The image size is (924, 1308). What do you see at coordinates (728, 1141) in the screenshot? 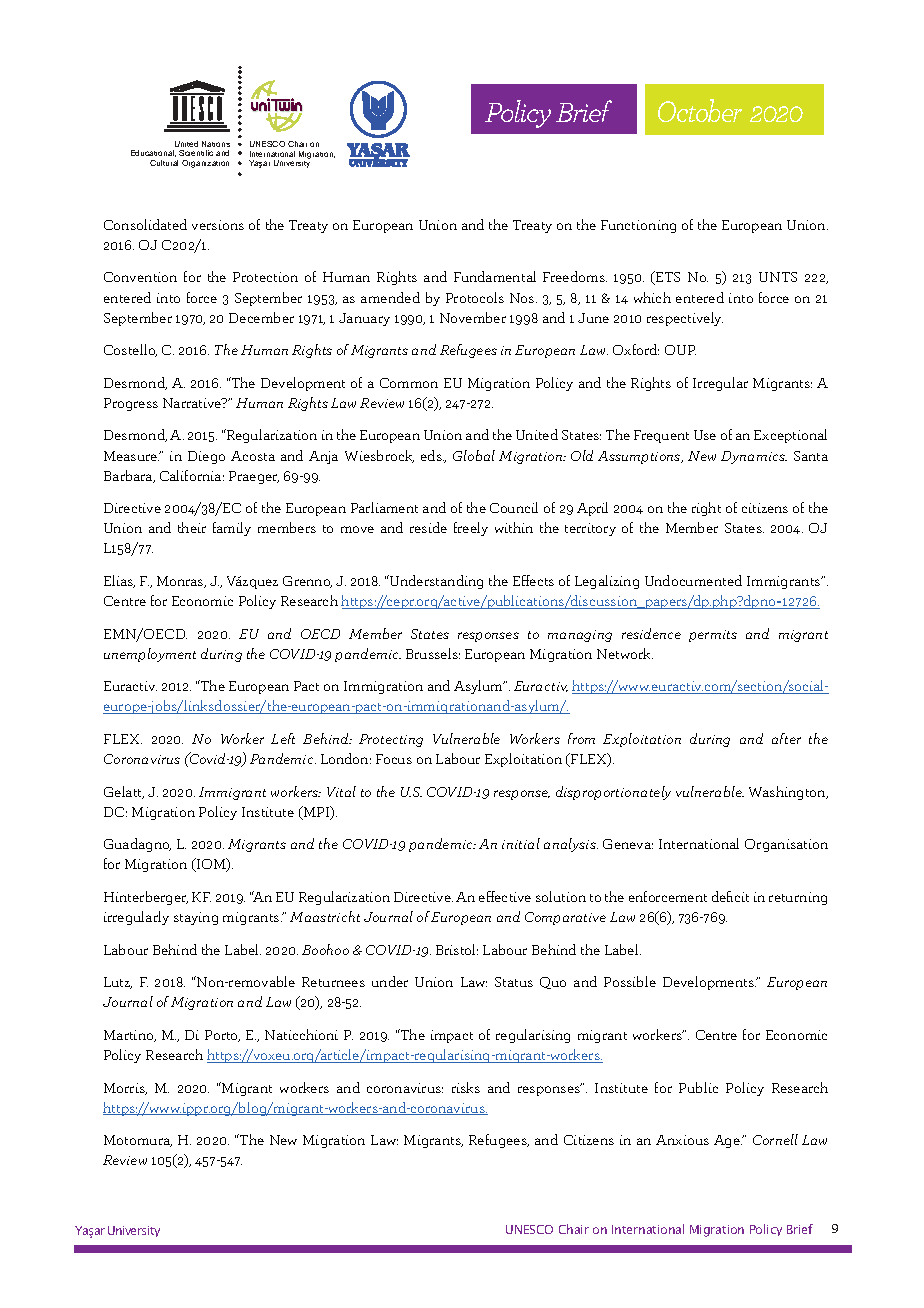
I see `Age` at bounding box center [728, 1141].
